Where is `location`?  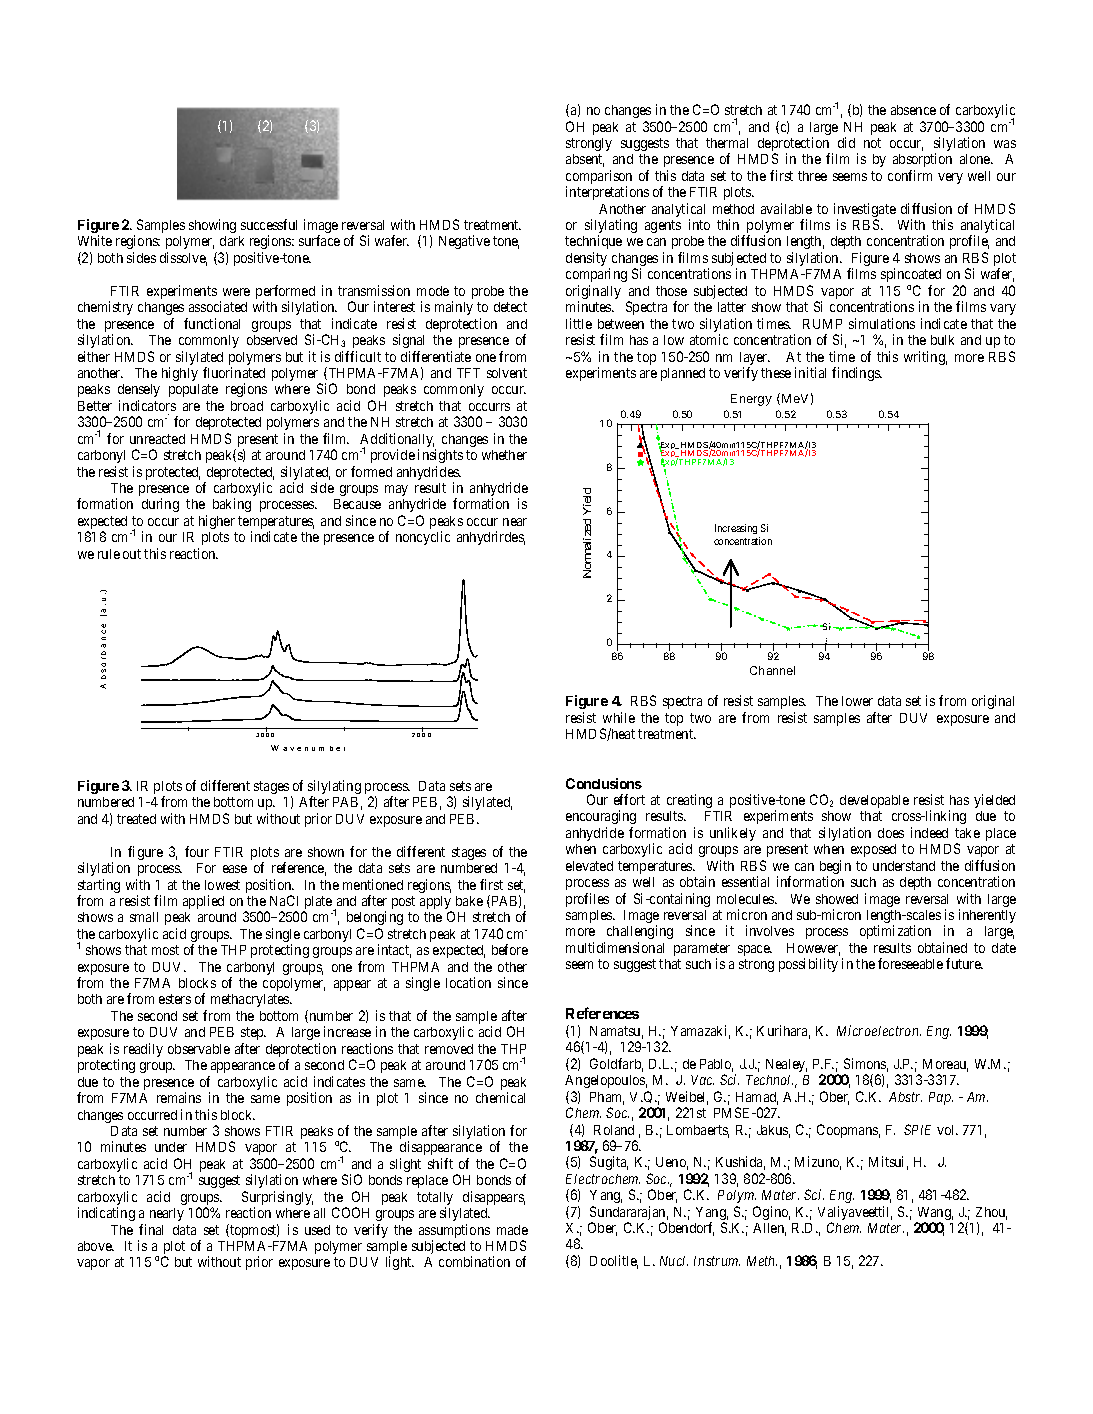
location is located at coordinates (468, 982).
